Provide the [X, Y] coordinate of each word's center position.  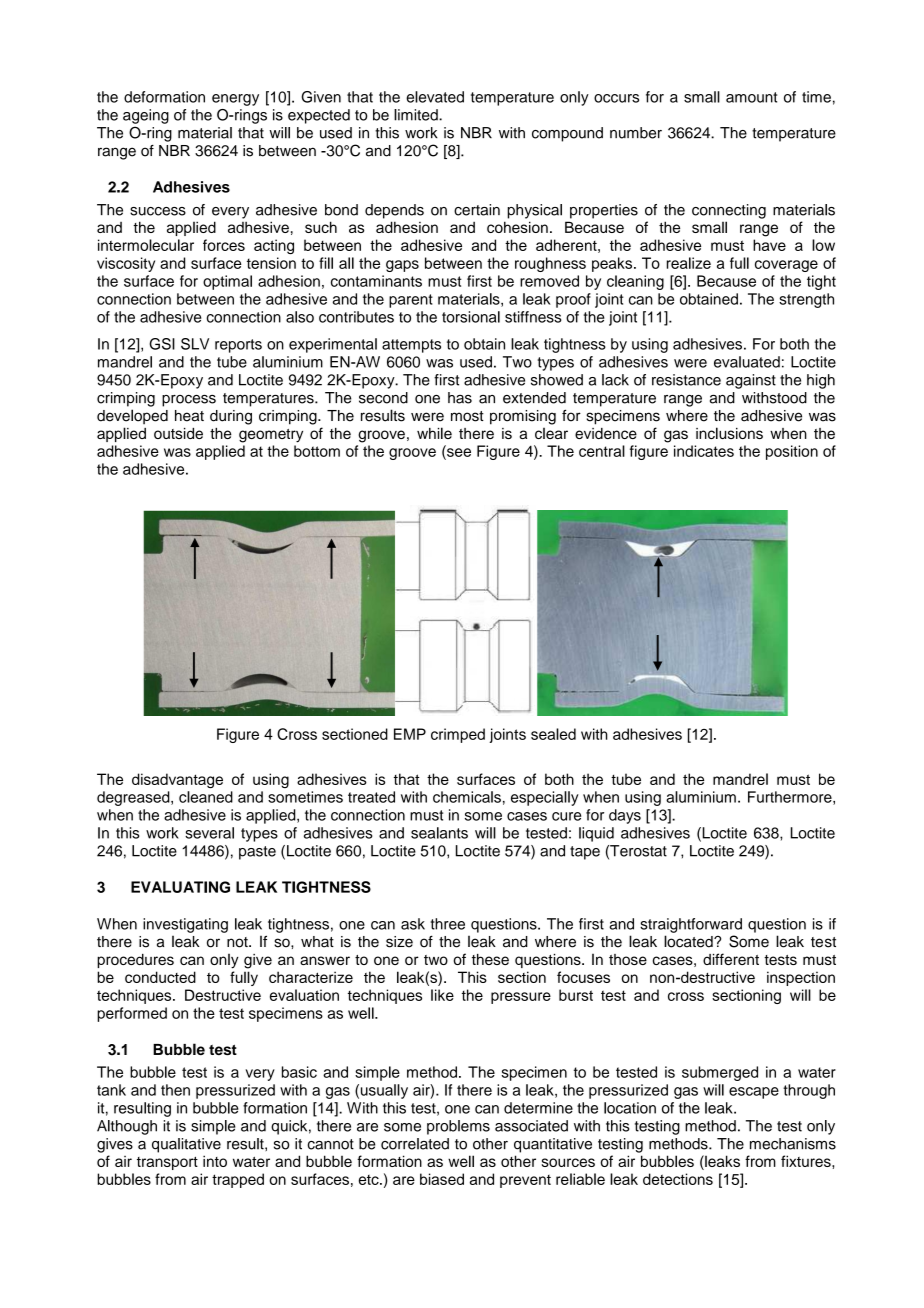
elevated [435, 97]
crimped [458, 735]
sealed [553, 734]
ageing [146, 116]
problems [458, 1127]
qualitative [186, 1145]
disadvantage [177, 781]
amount [751, 97]
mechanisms [793, 1144]
